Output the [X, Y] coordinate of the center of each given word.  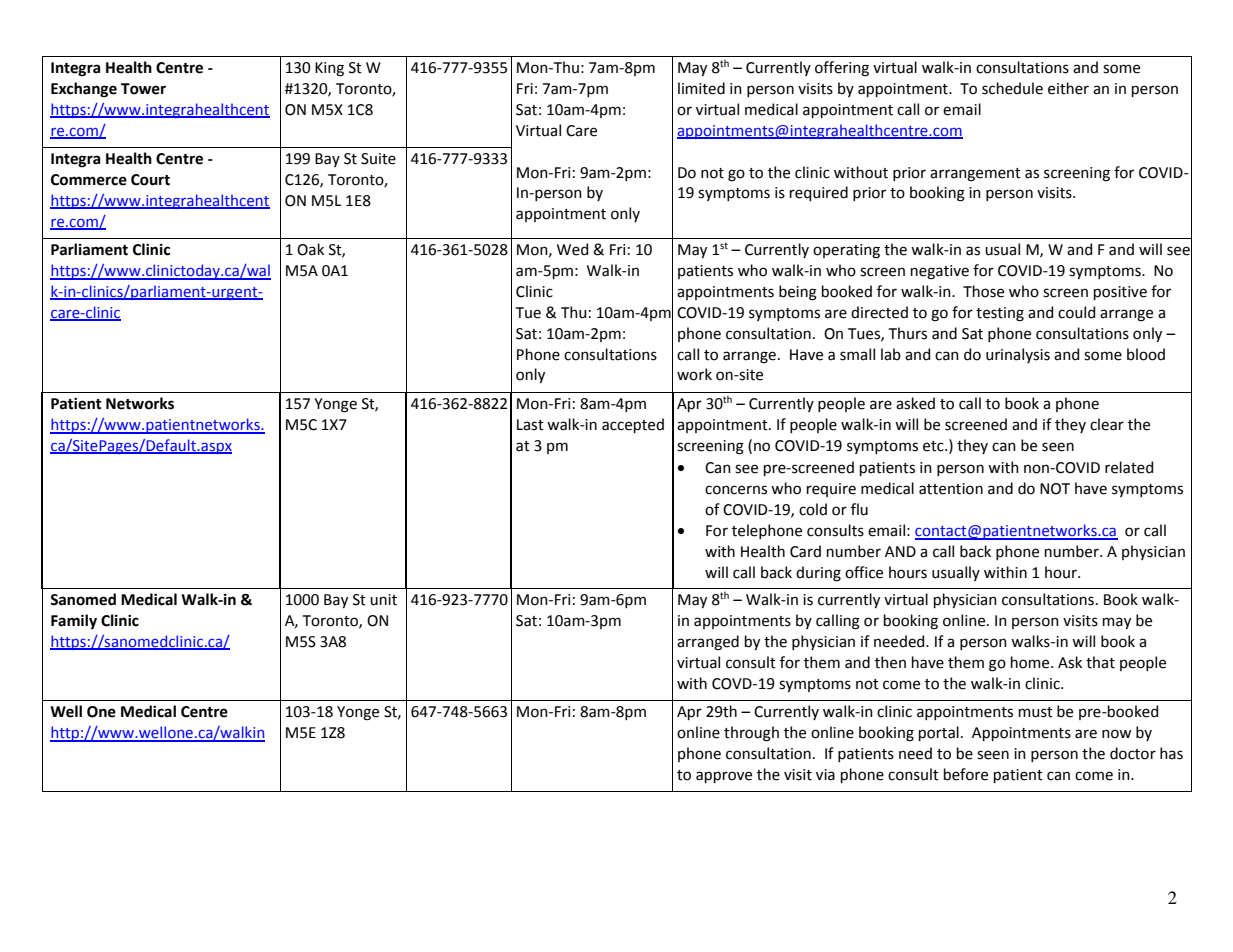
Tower [143, 89]
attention [951, 489]
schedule [1012, 88]
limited [701, 88]
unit [383, 600]
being [798, 293]
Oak [310, 249]
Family [74, 621]
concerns [736, 490]
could [1076, 312]
